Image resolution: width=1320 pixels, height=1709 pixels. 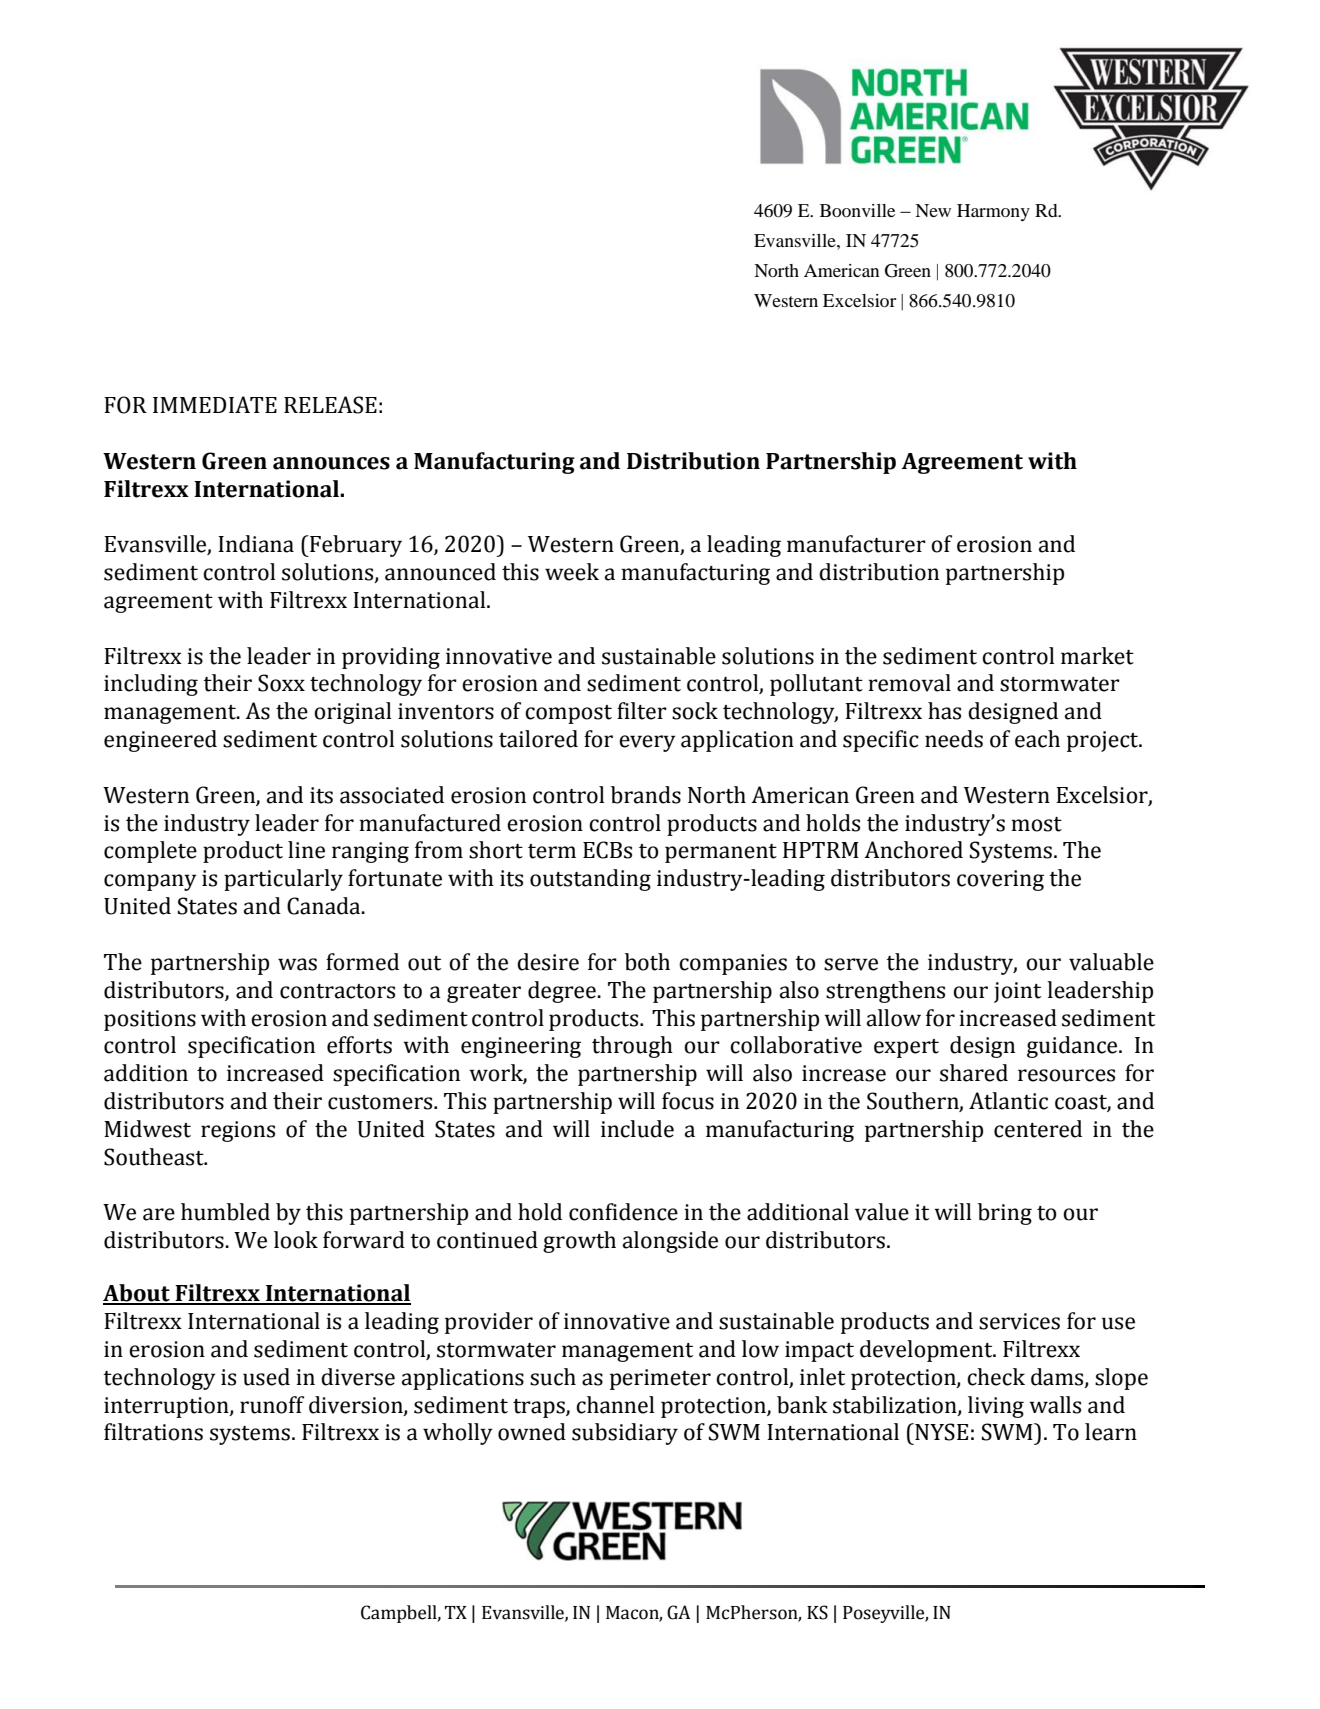 I want to click on New, so click(x=933, y=210).
